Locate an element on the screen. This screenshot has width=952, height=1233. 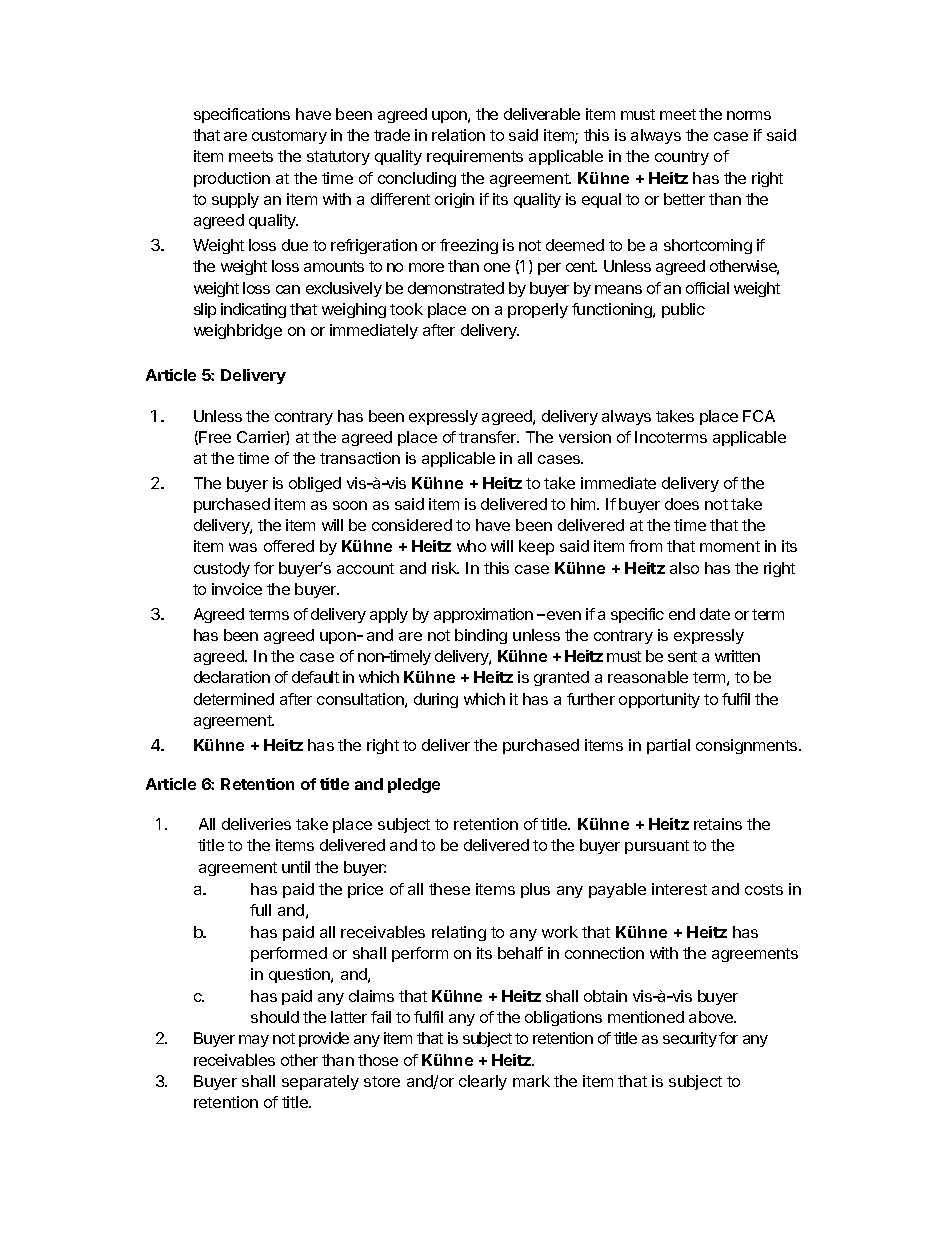
transfer is located at coordinates (489, 437).
